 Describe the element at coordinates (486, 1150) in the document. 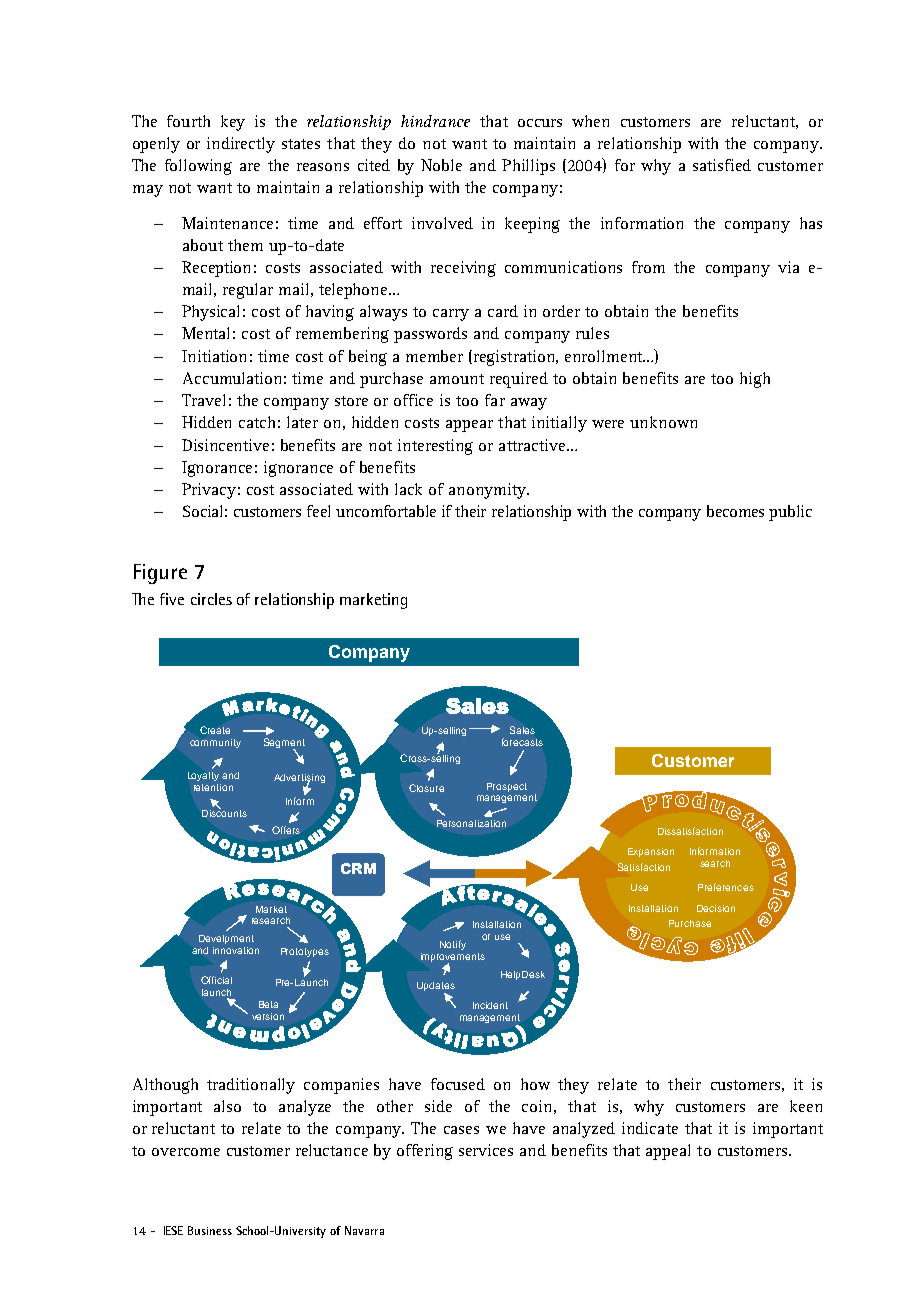

I see `services` at that location.
